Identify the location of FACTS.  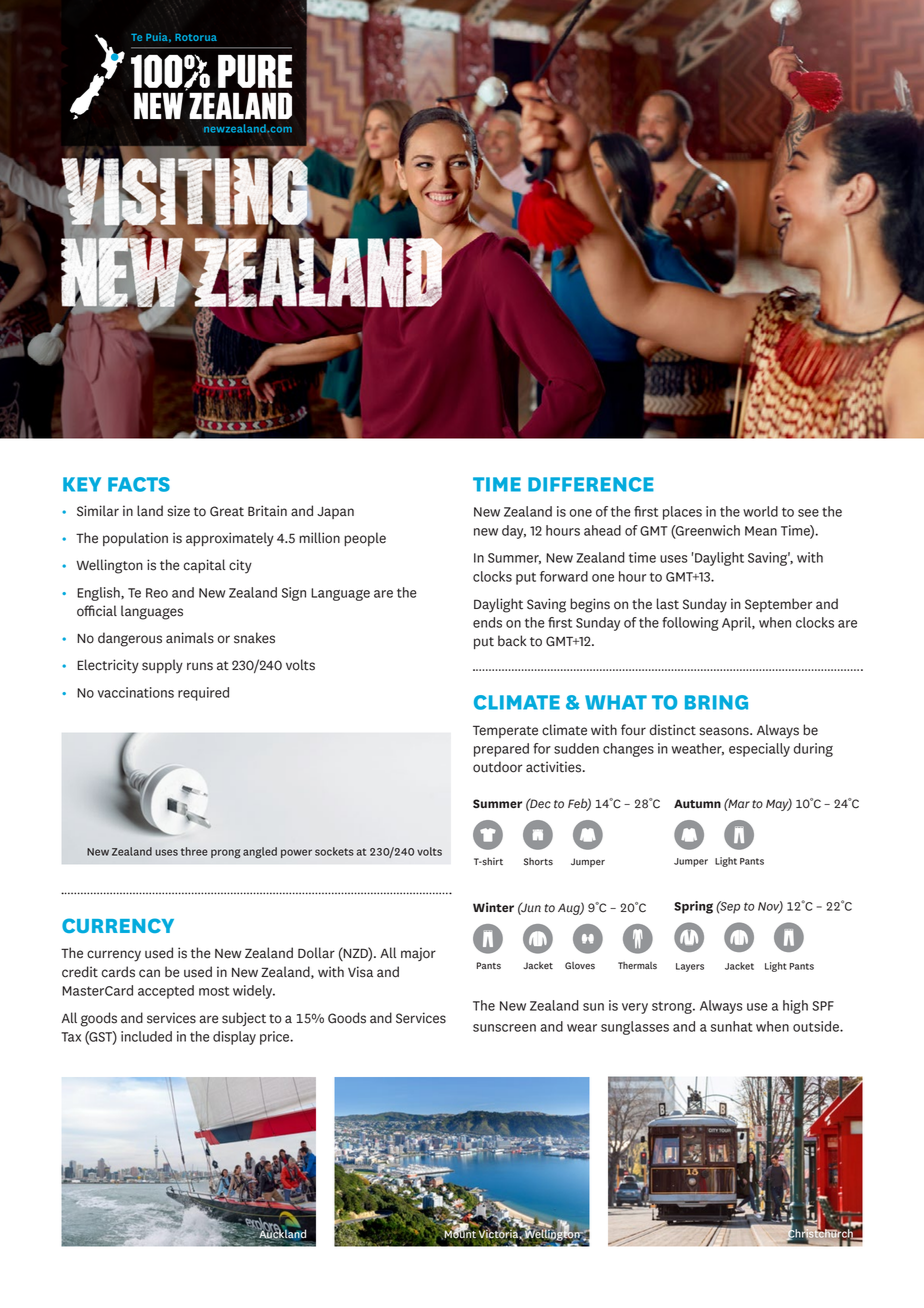
(139, 484).
